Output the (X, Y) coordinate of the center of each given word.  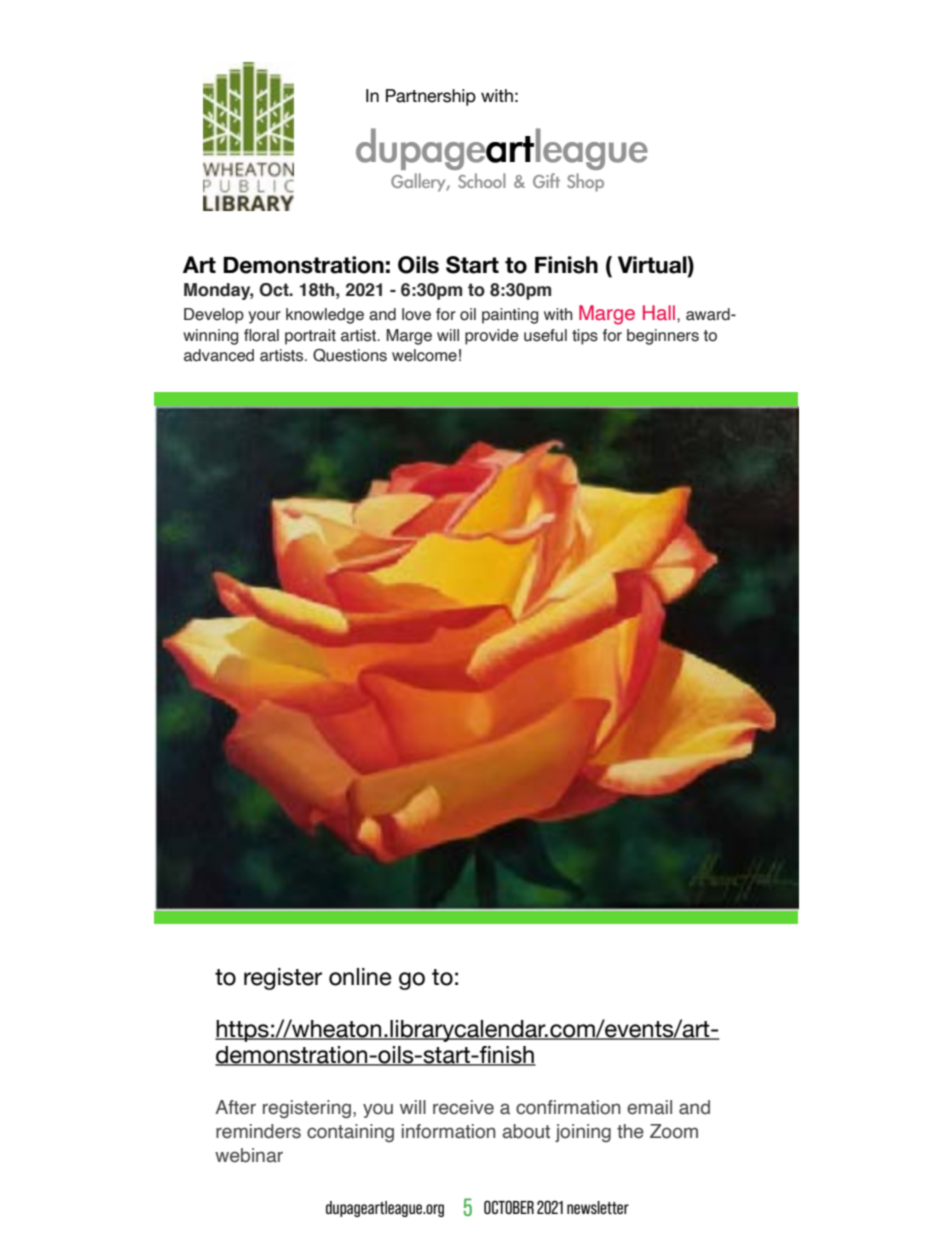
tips (585, 337)
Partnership (431, 97)
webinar (249, 1155)
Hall (660, 312)
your (264, 317)
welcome (424, 355)
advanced (219, 355)
